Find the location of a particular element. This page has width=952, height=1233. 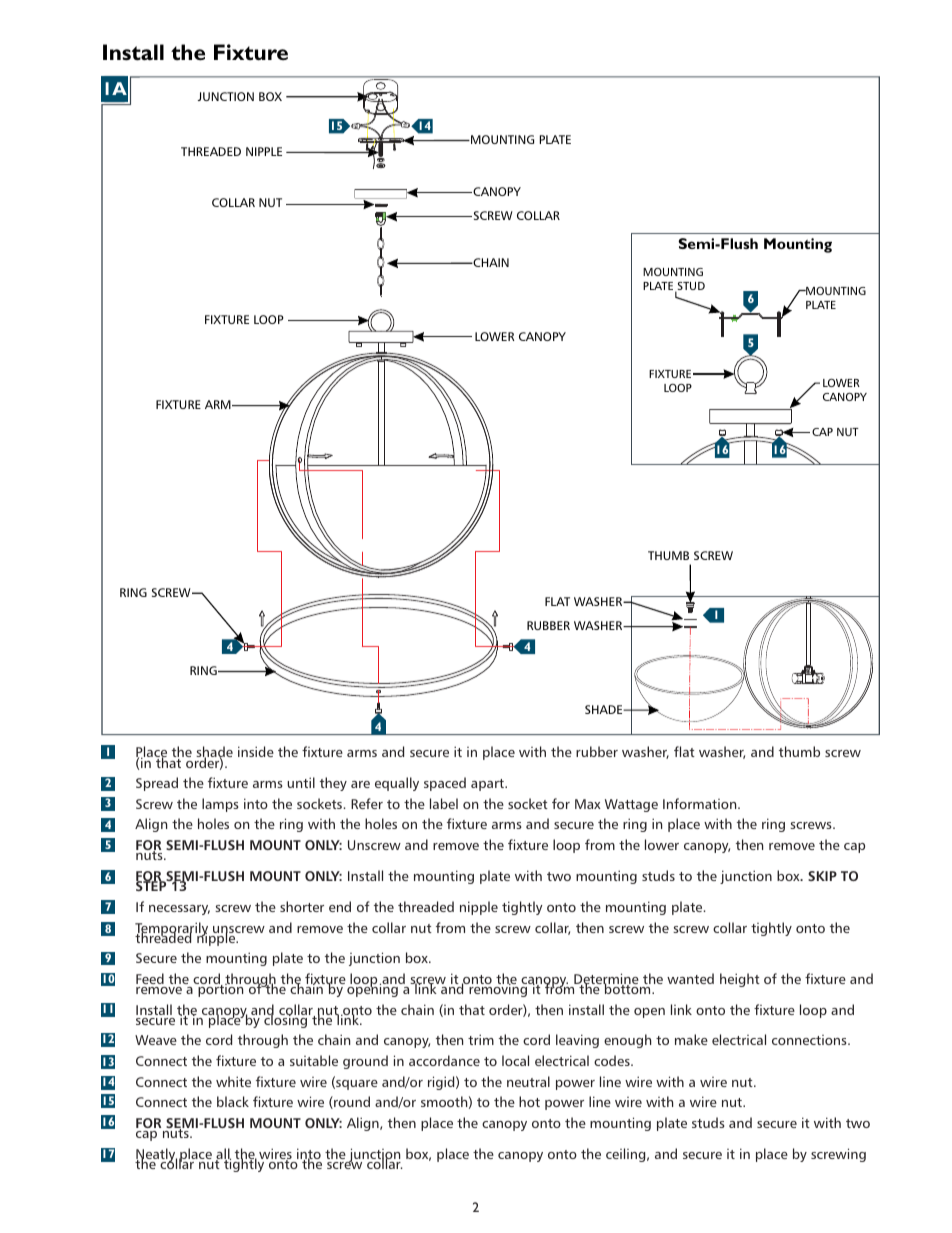

SKIP is located at coordinates (822, 876).
